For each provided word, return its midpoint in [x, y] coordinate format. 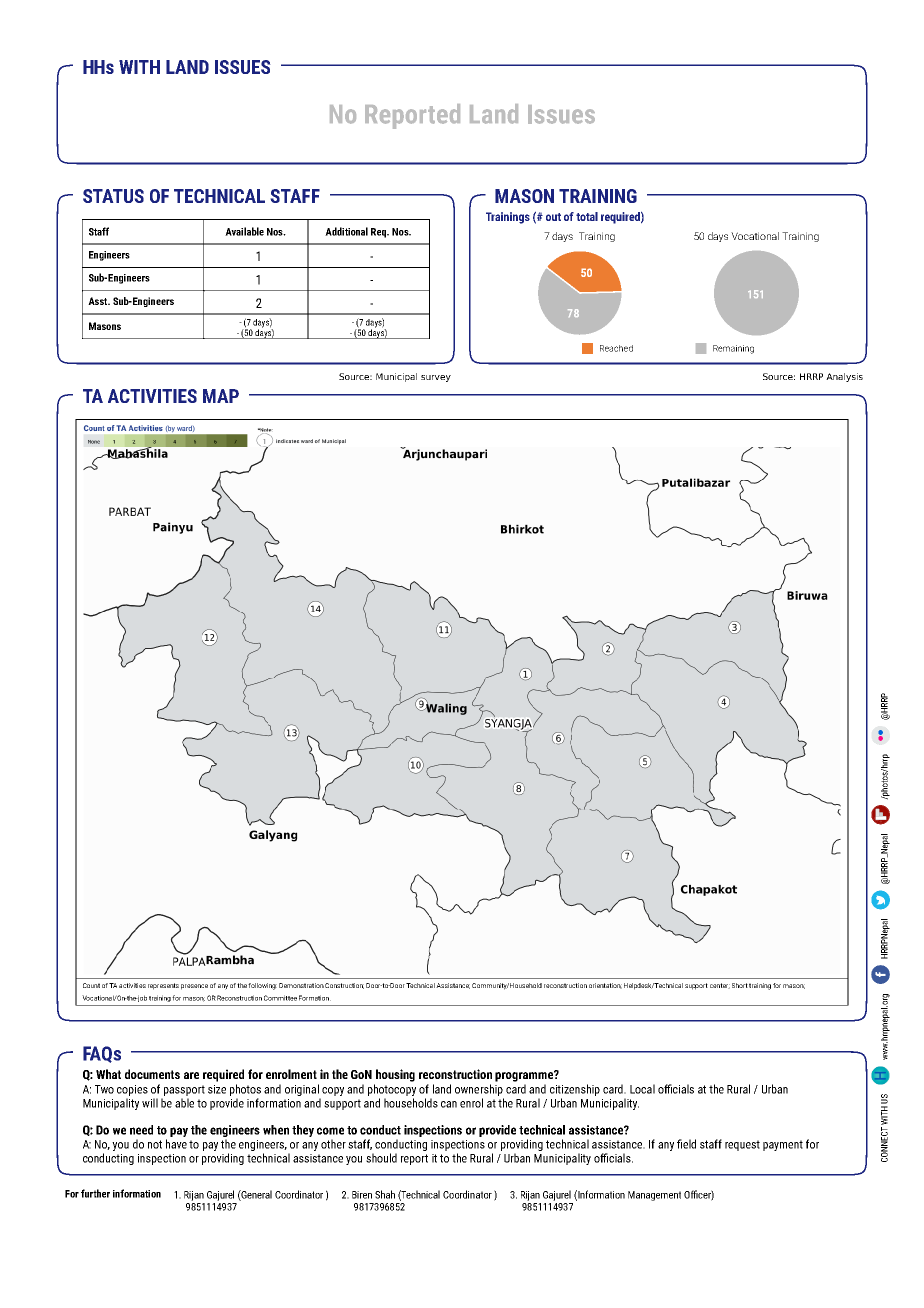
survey [436, 378]
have [176, 1144]
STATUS [113, 196]
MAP [221, 396]
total [587, 216]
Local [642, 1089]
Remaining [733, 349]
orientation [605, 986]
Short [740, 985]
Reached [616, 348]
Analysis [844, 377]
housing [395, 1075]
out [553, 217]
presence [194, 987]
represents [163, 986]
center [720, 986]
